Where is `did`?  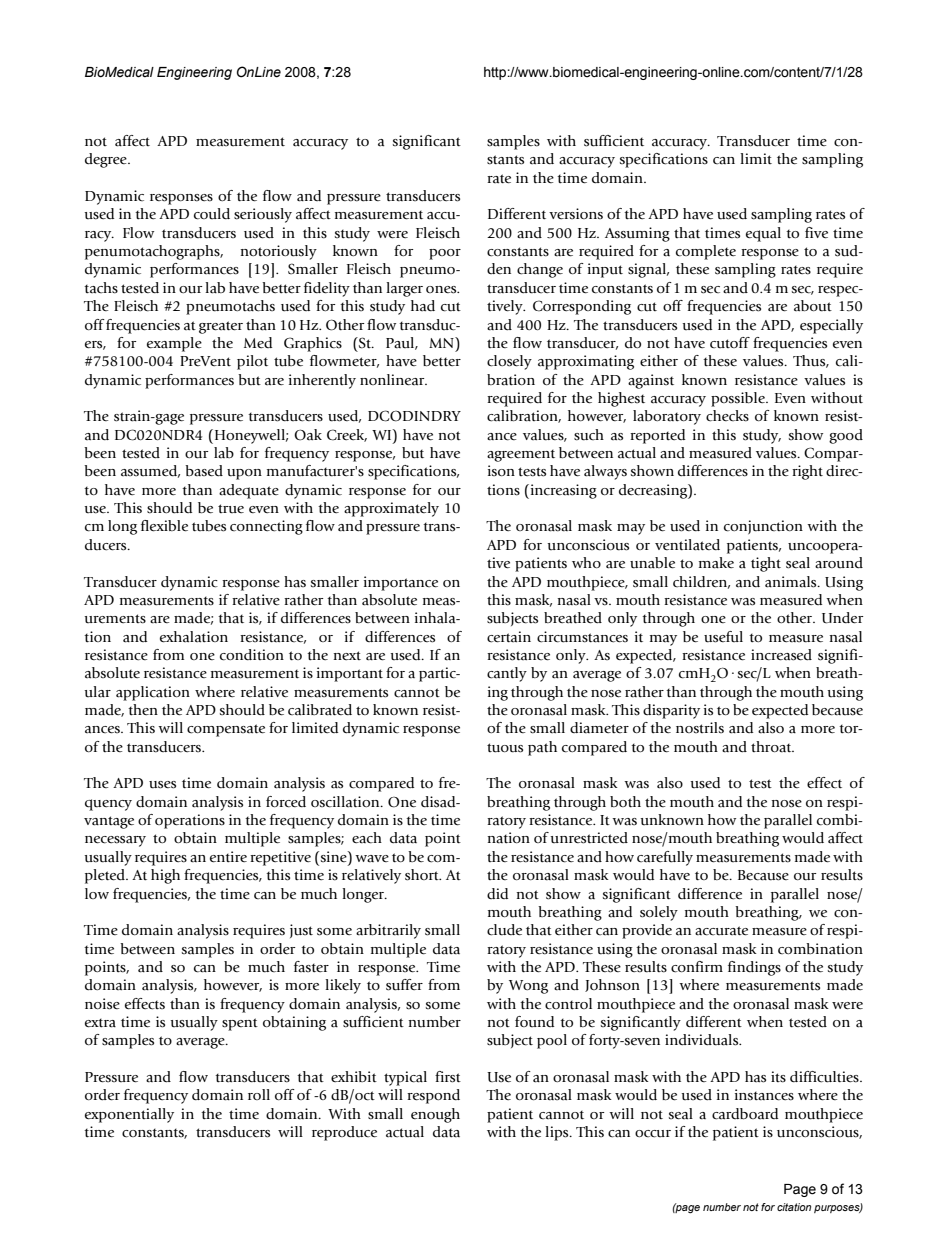
did is located at coordinates (497, 893).
